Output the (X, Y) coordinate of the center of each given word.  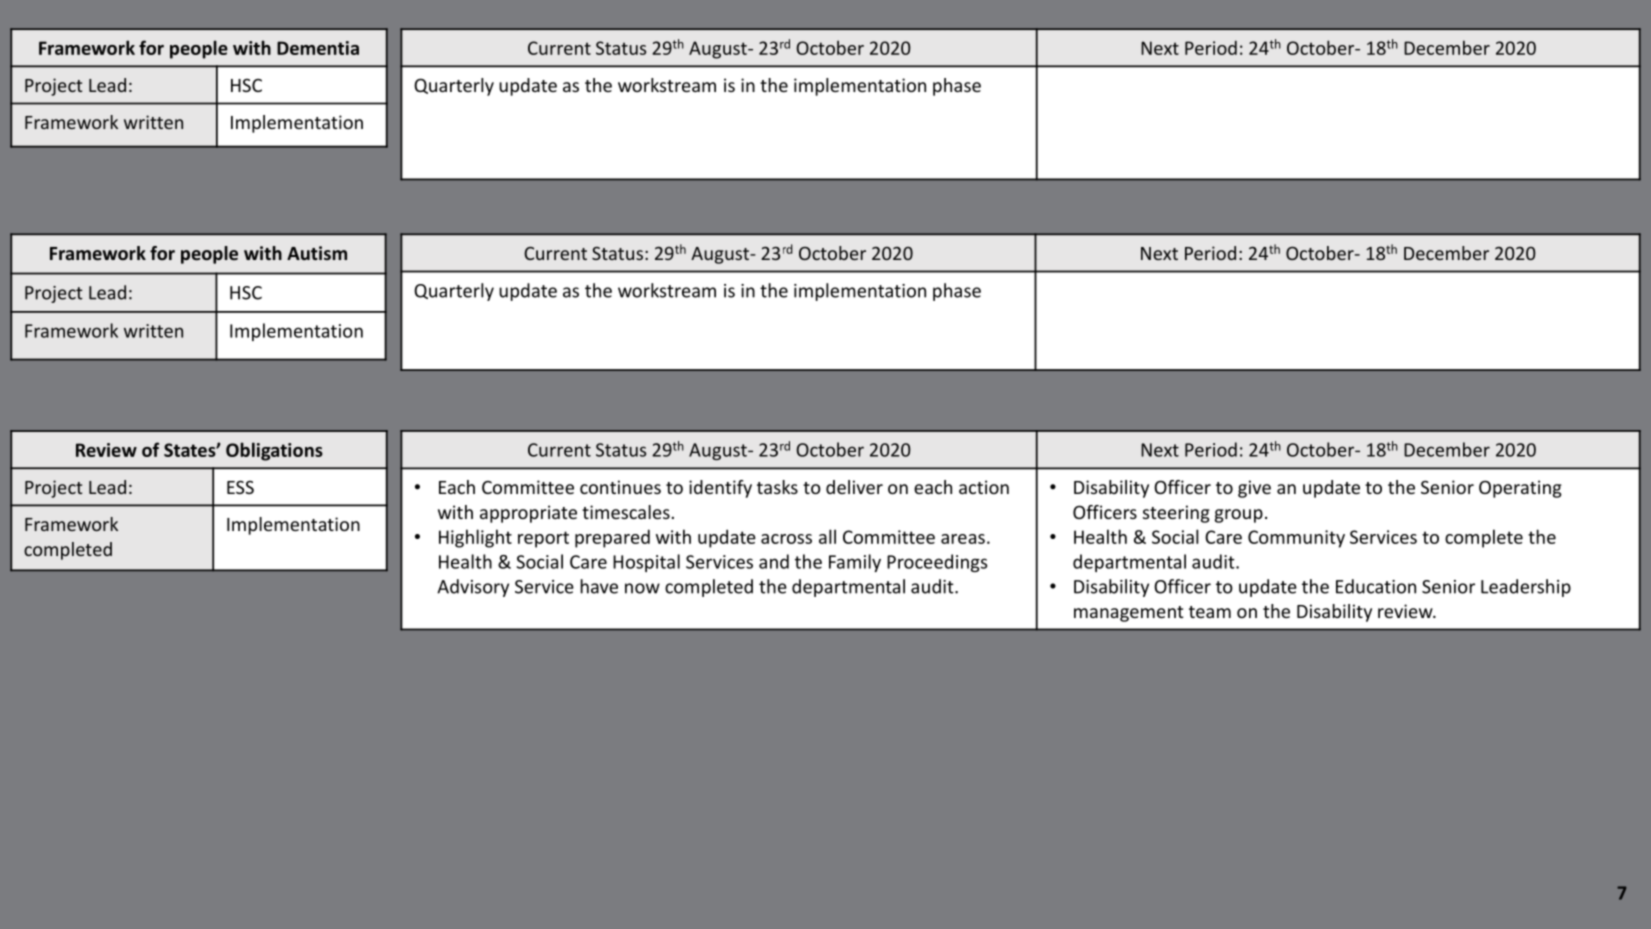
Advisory (473, 588)
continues (620, 487)
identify (720, 489)
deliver (854, 487)
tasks (777, 487)
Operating (1520, 489)
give (1254, 489)
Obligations (274, 451)
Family (855, 563)
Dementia (318, 48)
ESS (240, 487)
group (1239, 516)
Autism (317, 253)
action (984, 487)
